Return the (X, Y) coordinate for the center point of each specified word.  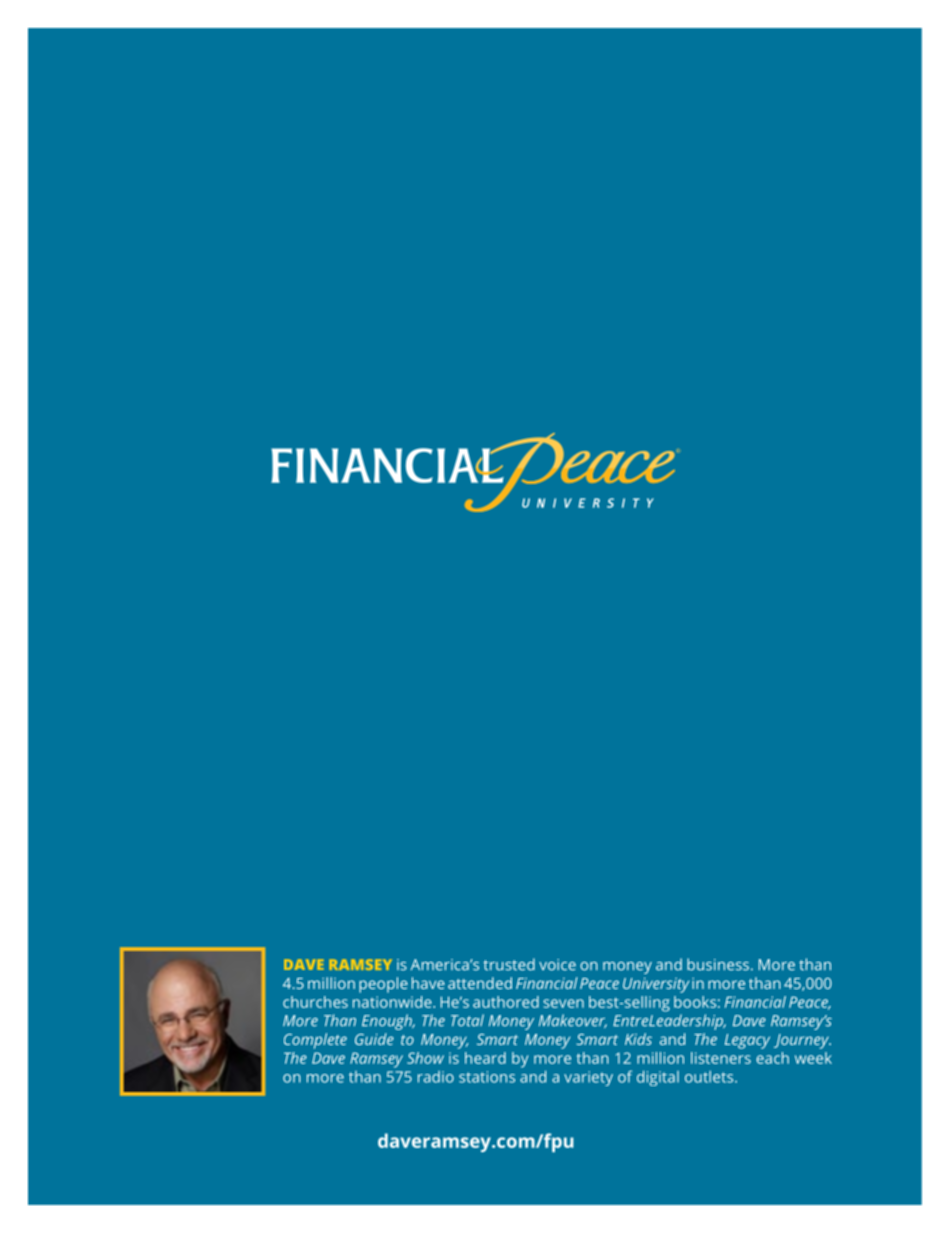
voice (557, 965)
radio (436, 1077)
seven (563, 1003)
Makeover (573, 1021)
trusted (509, 964)
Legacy (747, 1041)
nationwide (393, 1002)
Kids (638, 1039)
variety (588, 1078)
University (656, 985)
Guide (374, 1039)
